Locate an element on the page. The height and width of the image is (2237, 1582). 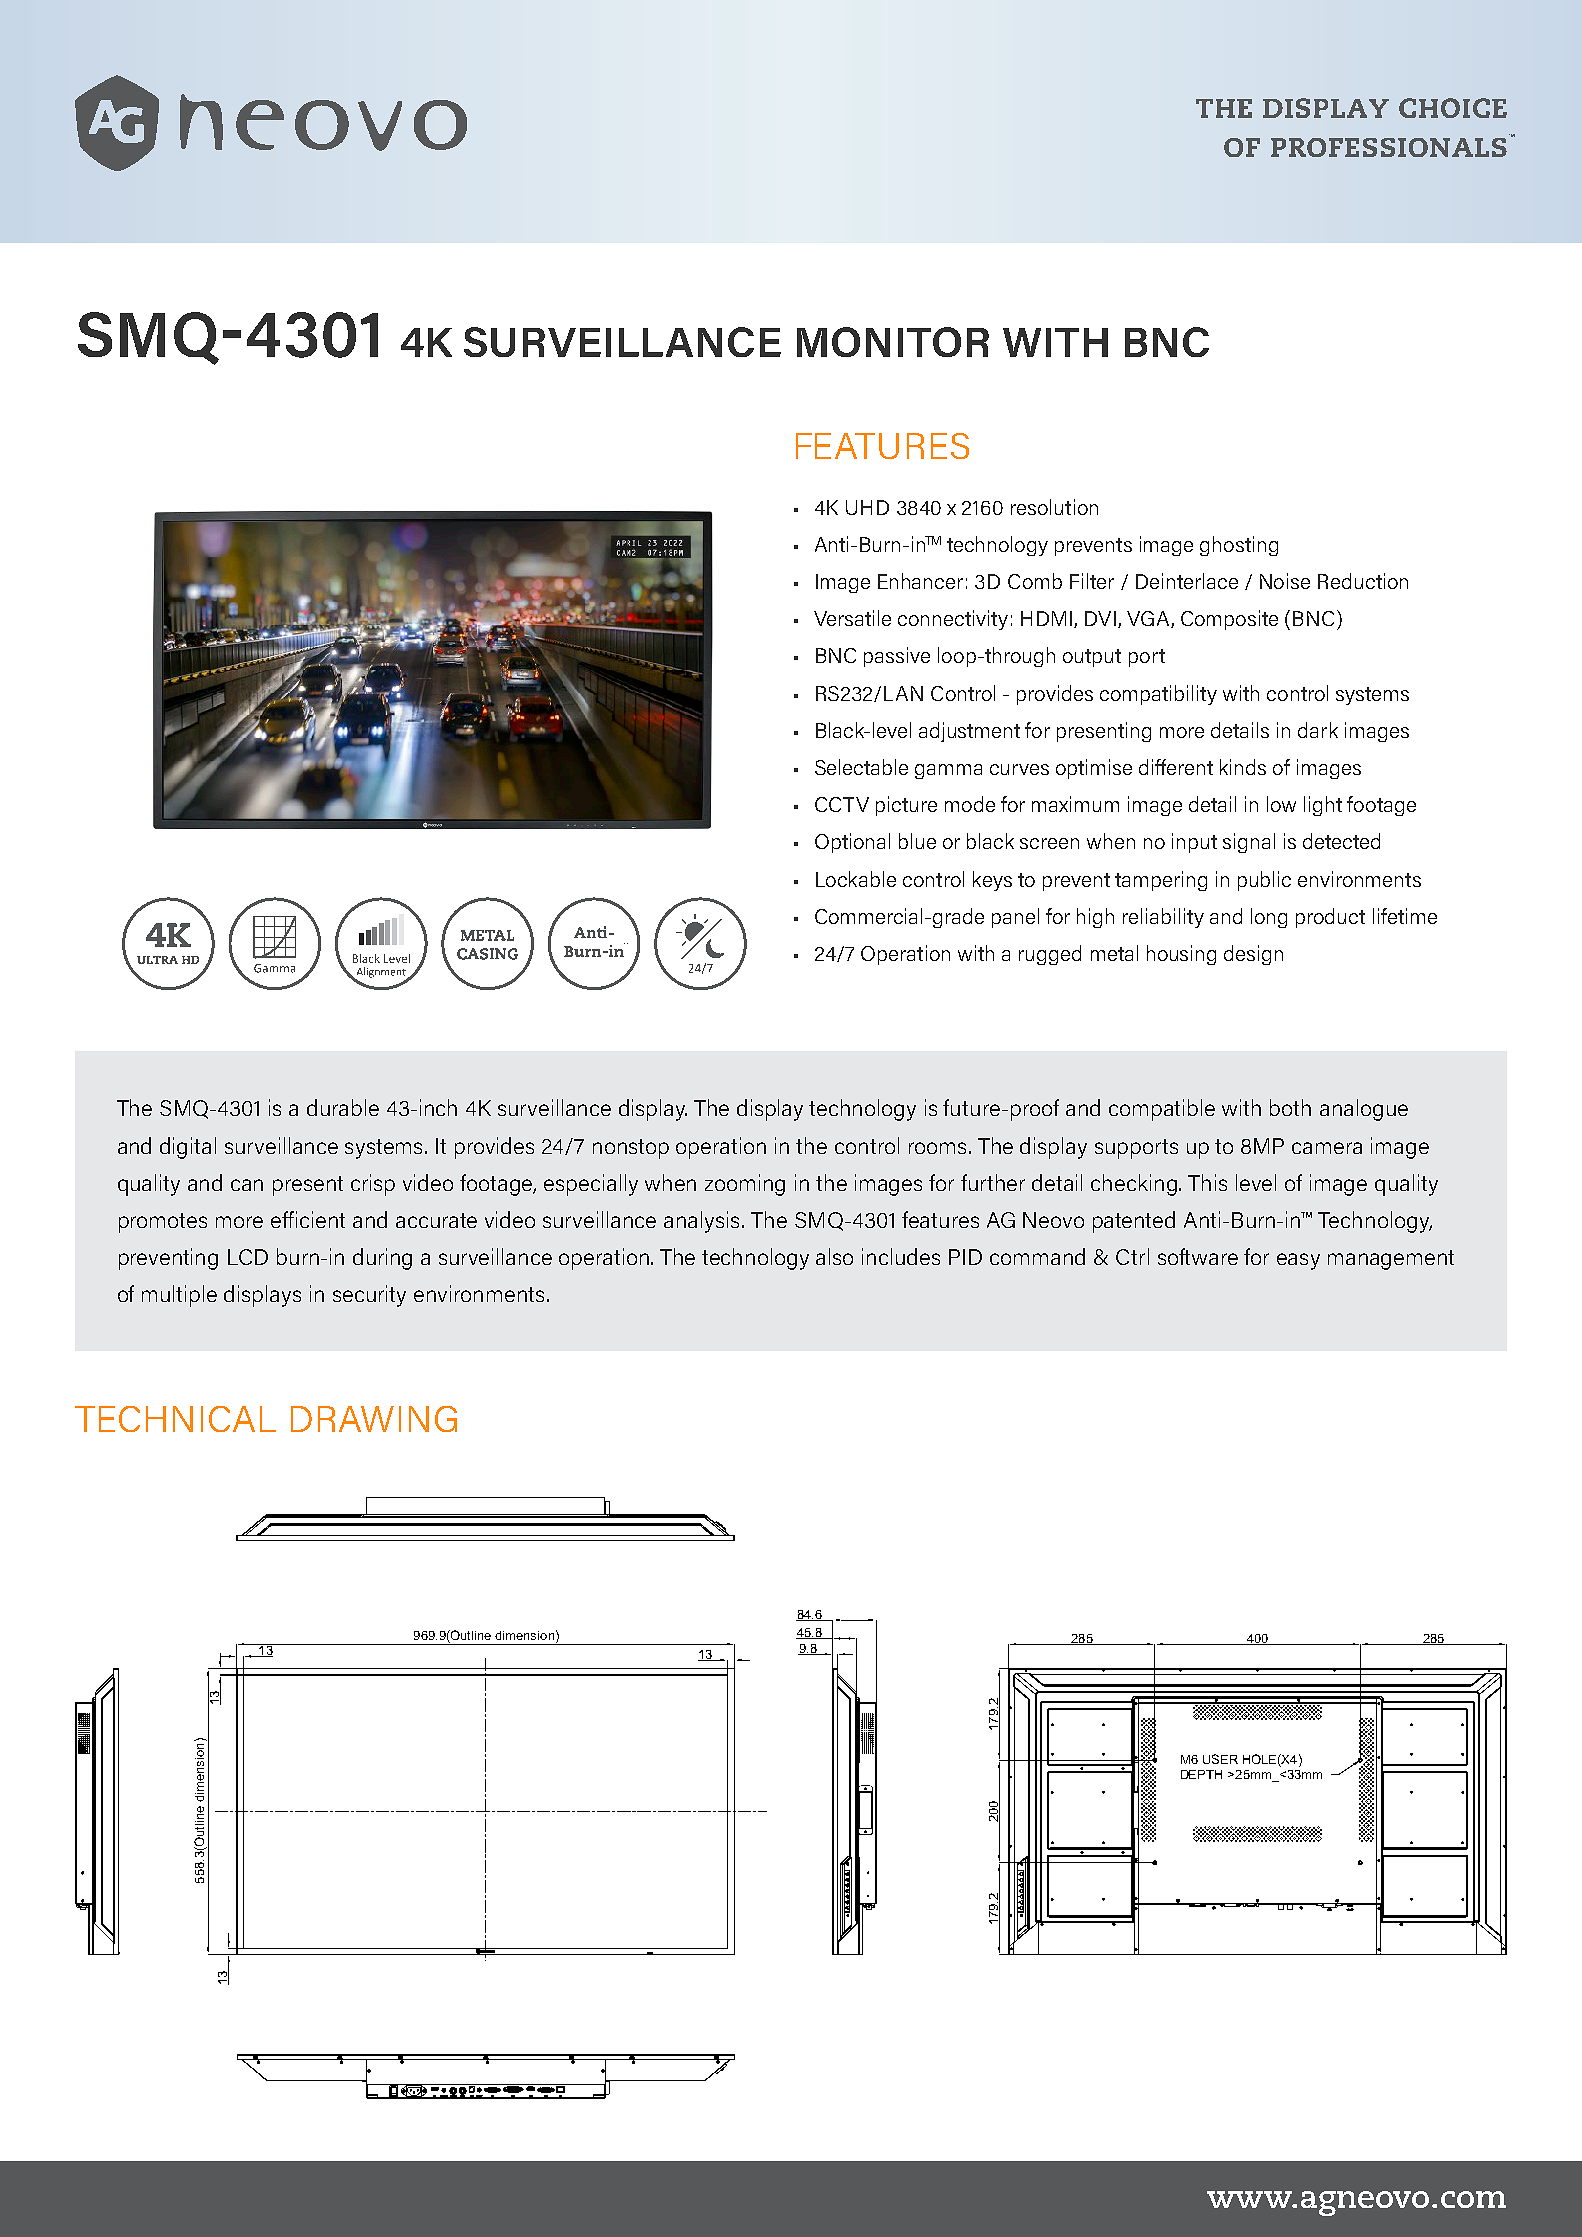
DEPTH is located at coordinates (1201, 1774).
